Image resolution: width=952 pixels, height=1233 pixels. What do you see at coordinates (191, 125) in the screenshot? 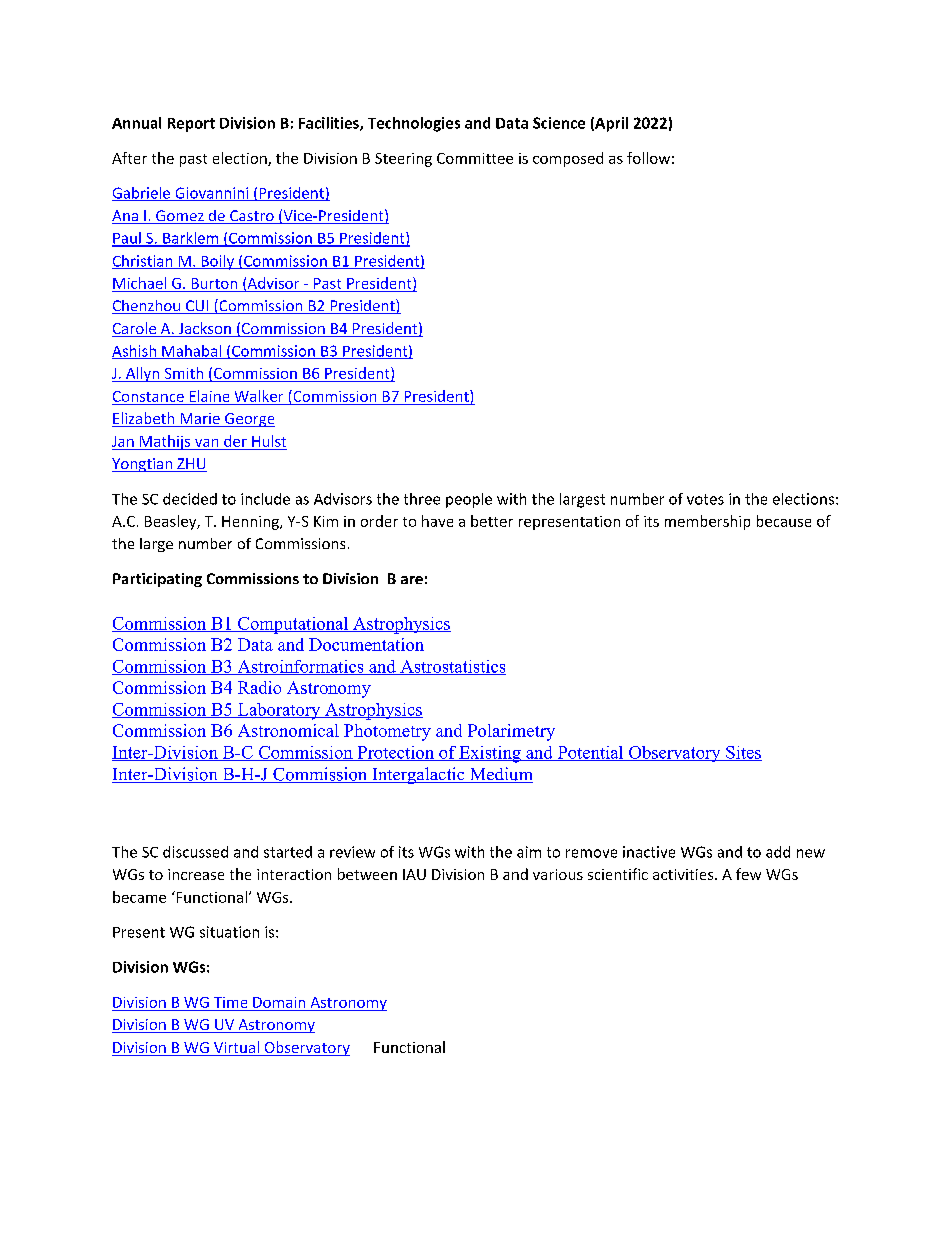
I see `Report` at bounding box center [191, 125].
